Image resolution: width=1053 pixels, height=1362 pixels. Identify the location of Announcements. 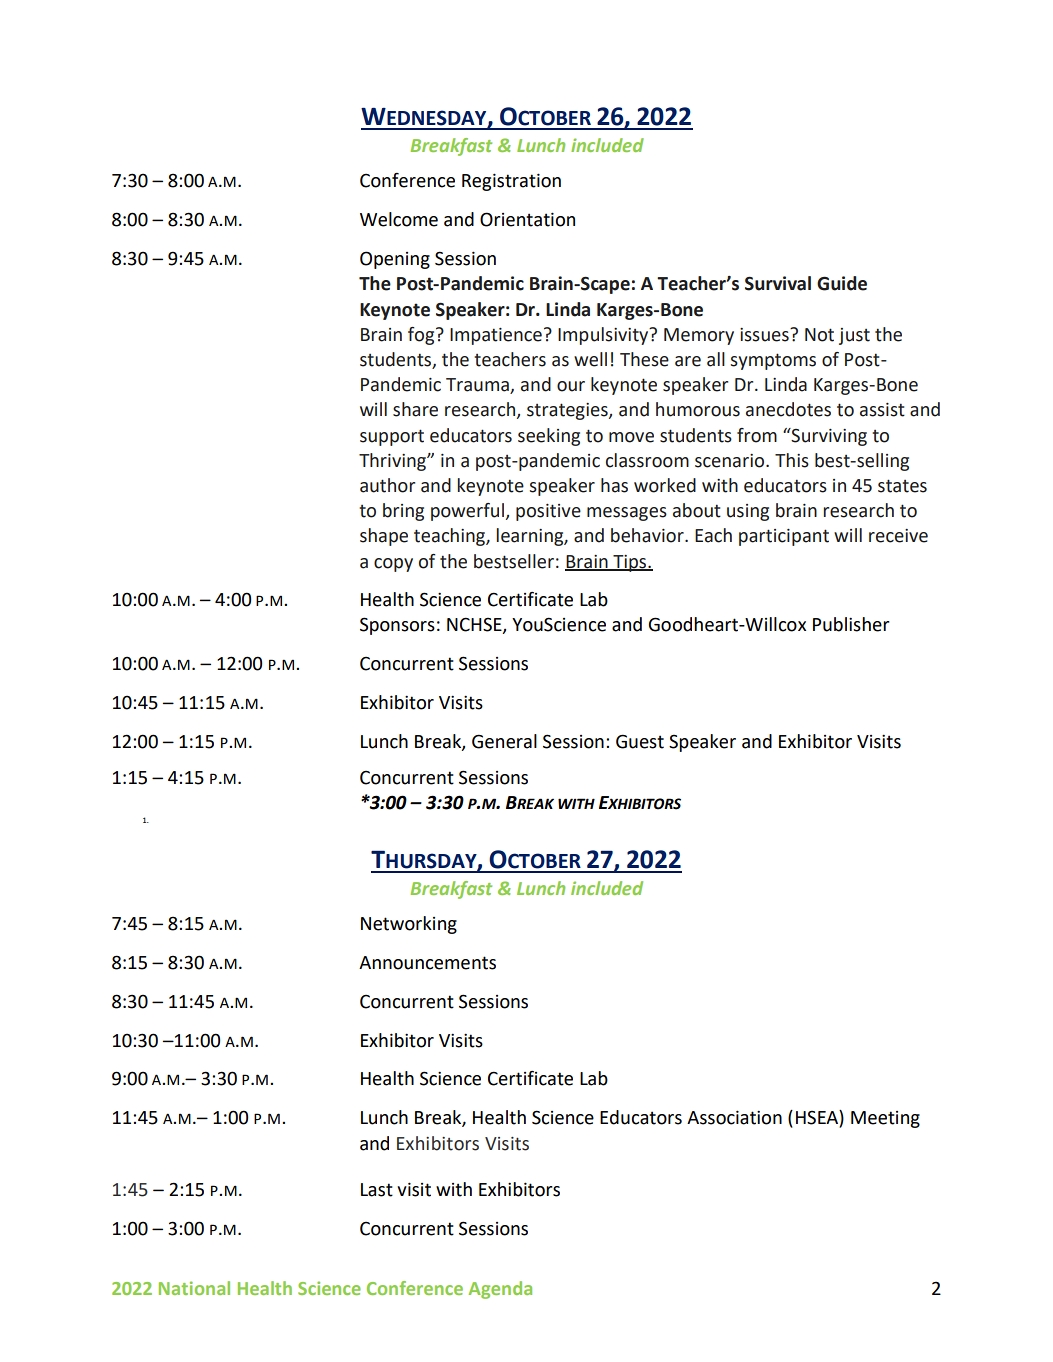
(427, 963).
